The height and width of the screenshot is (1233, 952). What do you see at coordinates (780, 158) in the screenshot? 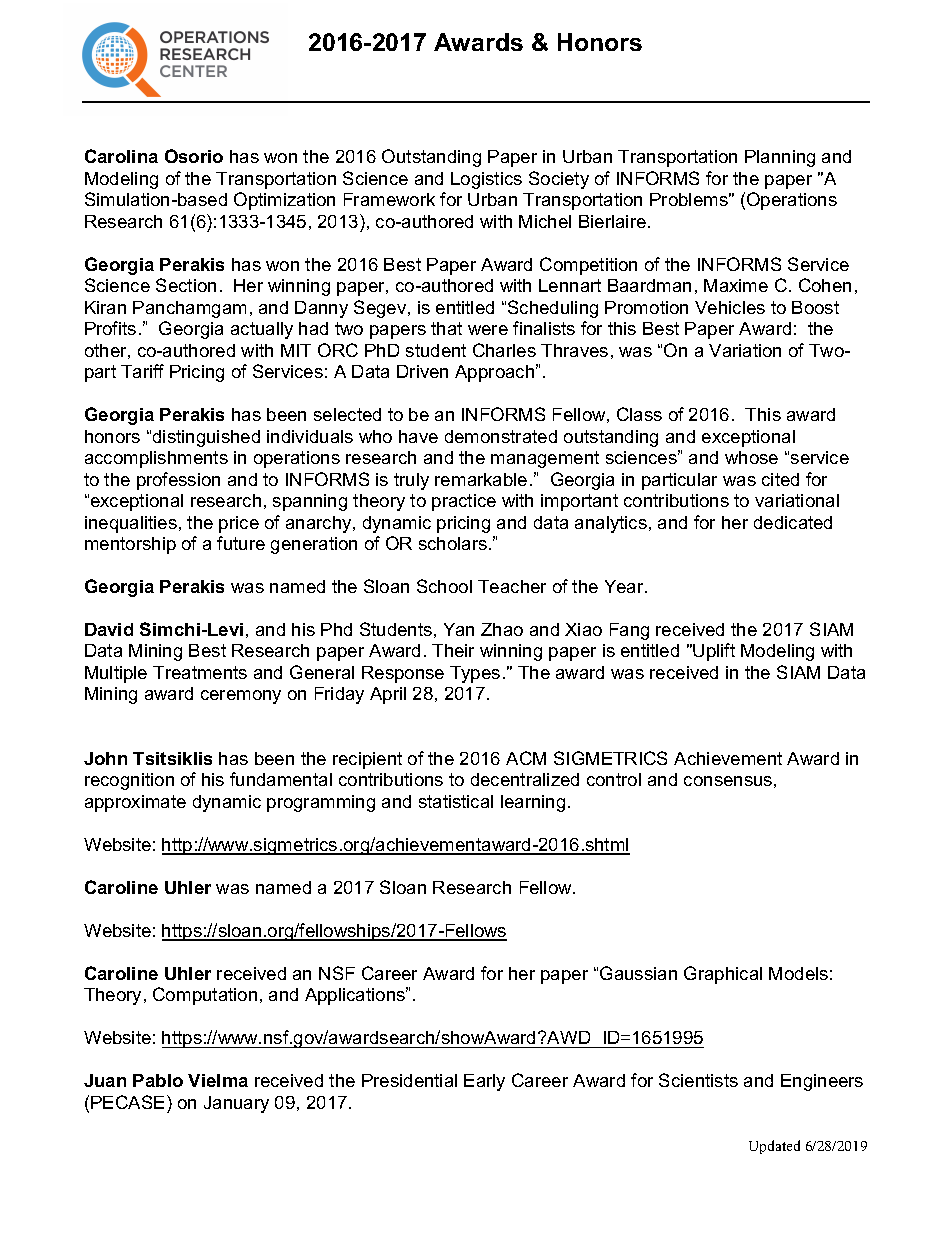
I see `Planning` at bounding box center [780, 158].
